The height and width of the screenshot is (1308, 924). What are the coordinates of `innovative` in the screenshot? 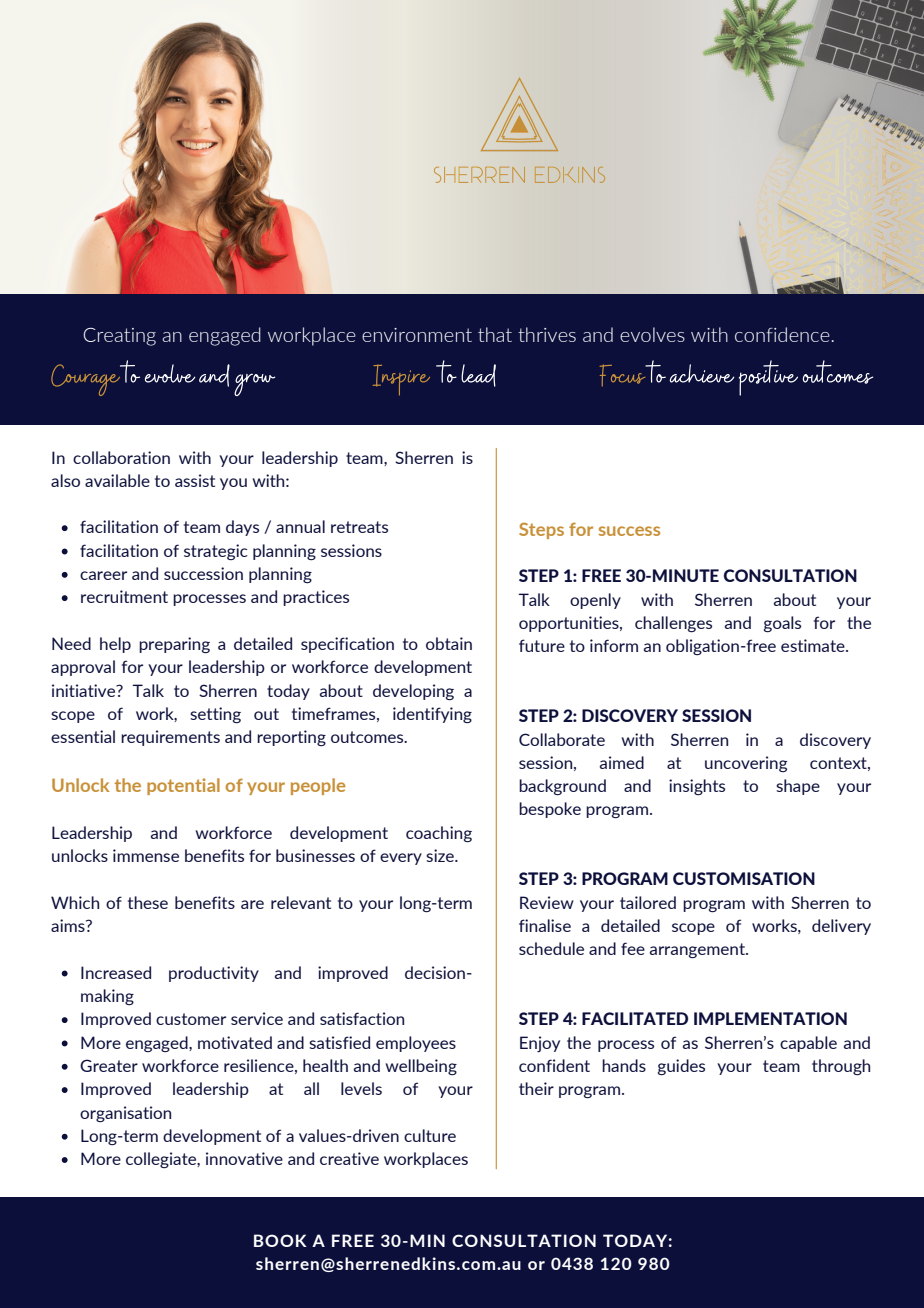 It's located at (244, 1158).
